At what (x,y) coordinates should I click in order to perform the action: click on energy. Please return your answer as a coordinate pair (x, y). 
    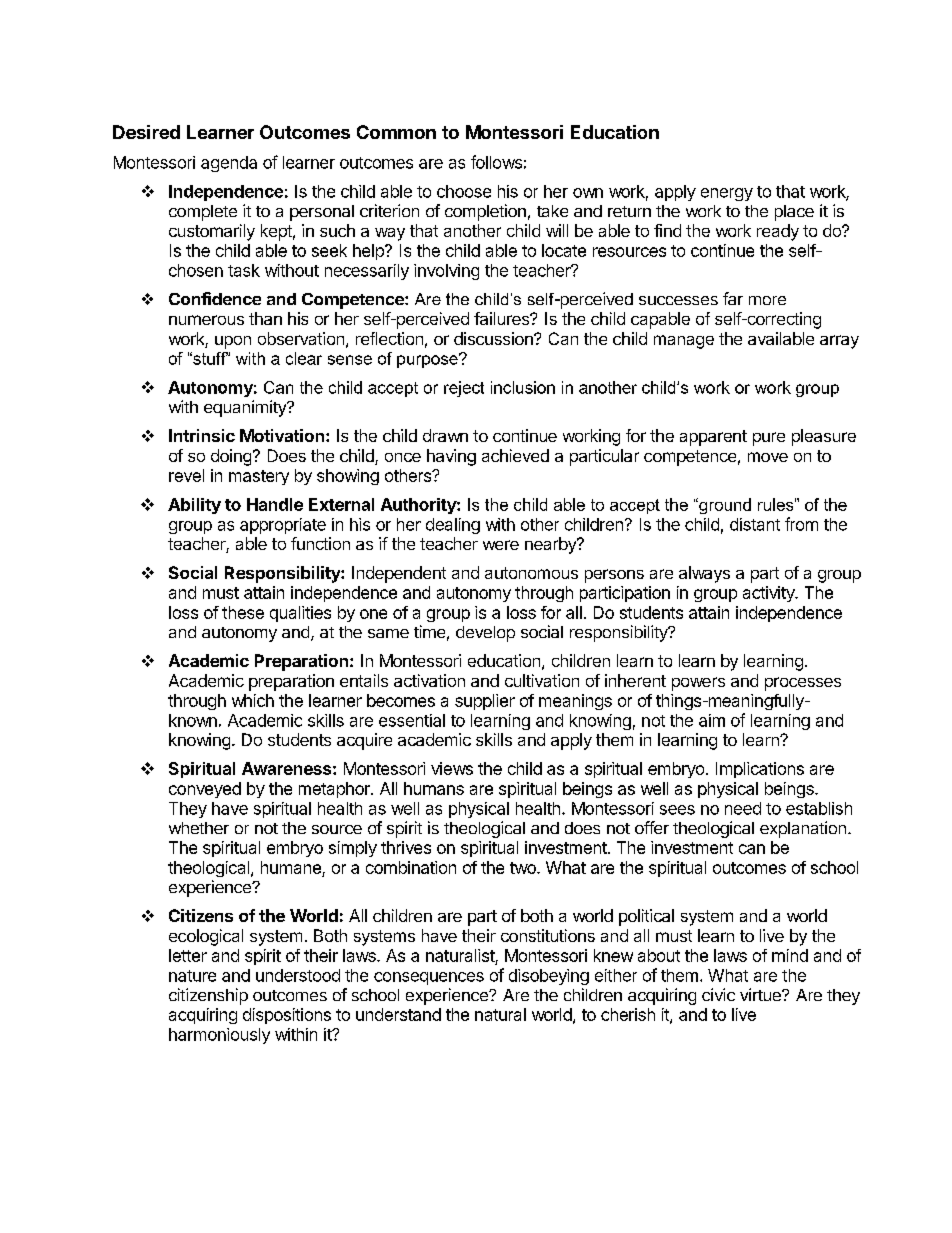
    Looking at the image, I should click on (727, 194).
